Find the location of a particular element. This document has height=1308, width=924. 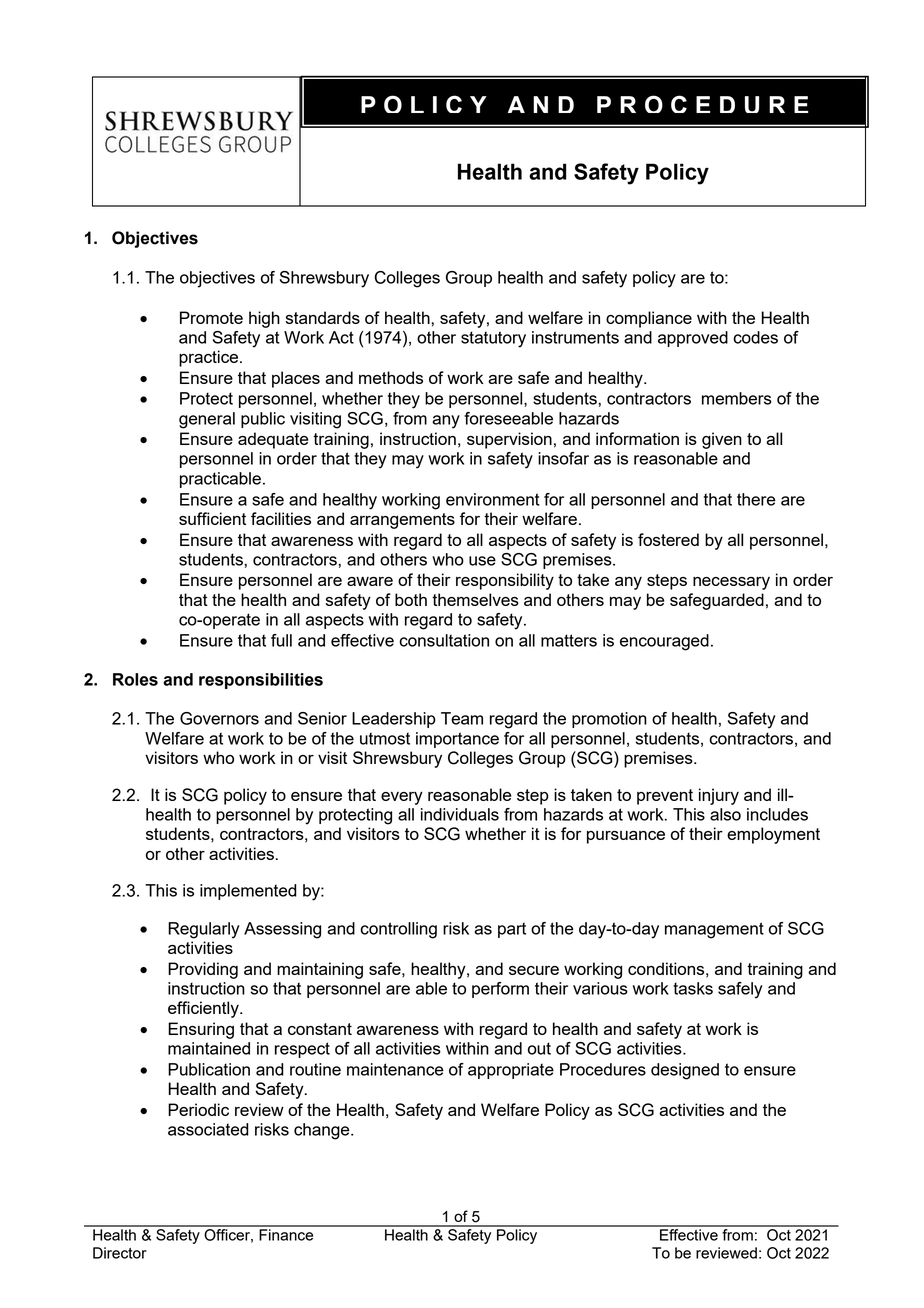

change is located at coordinates (323, 1131).
